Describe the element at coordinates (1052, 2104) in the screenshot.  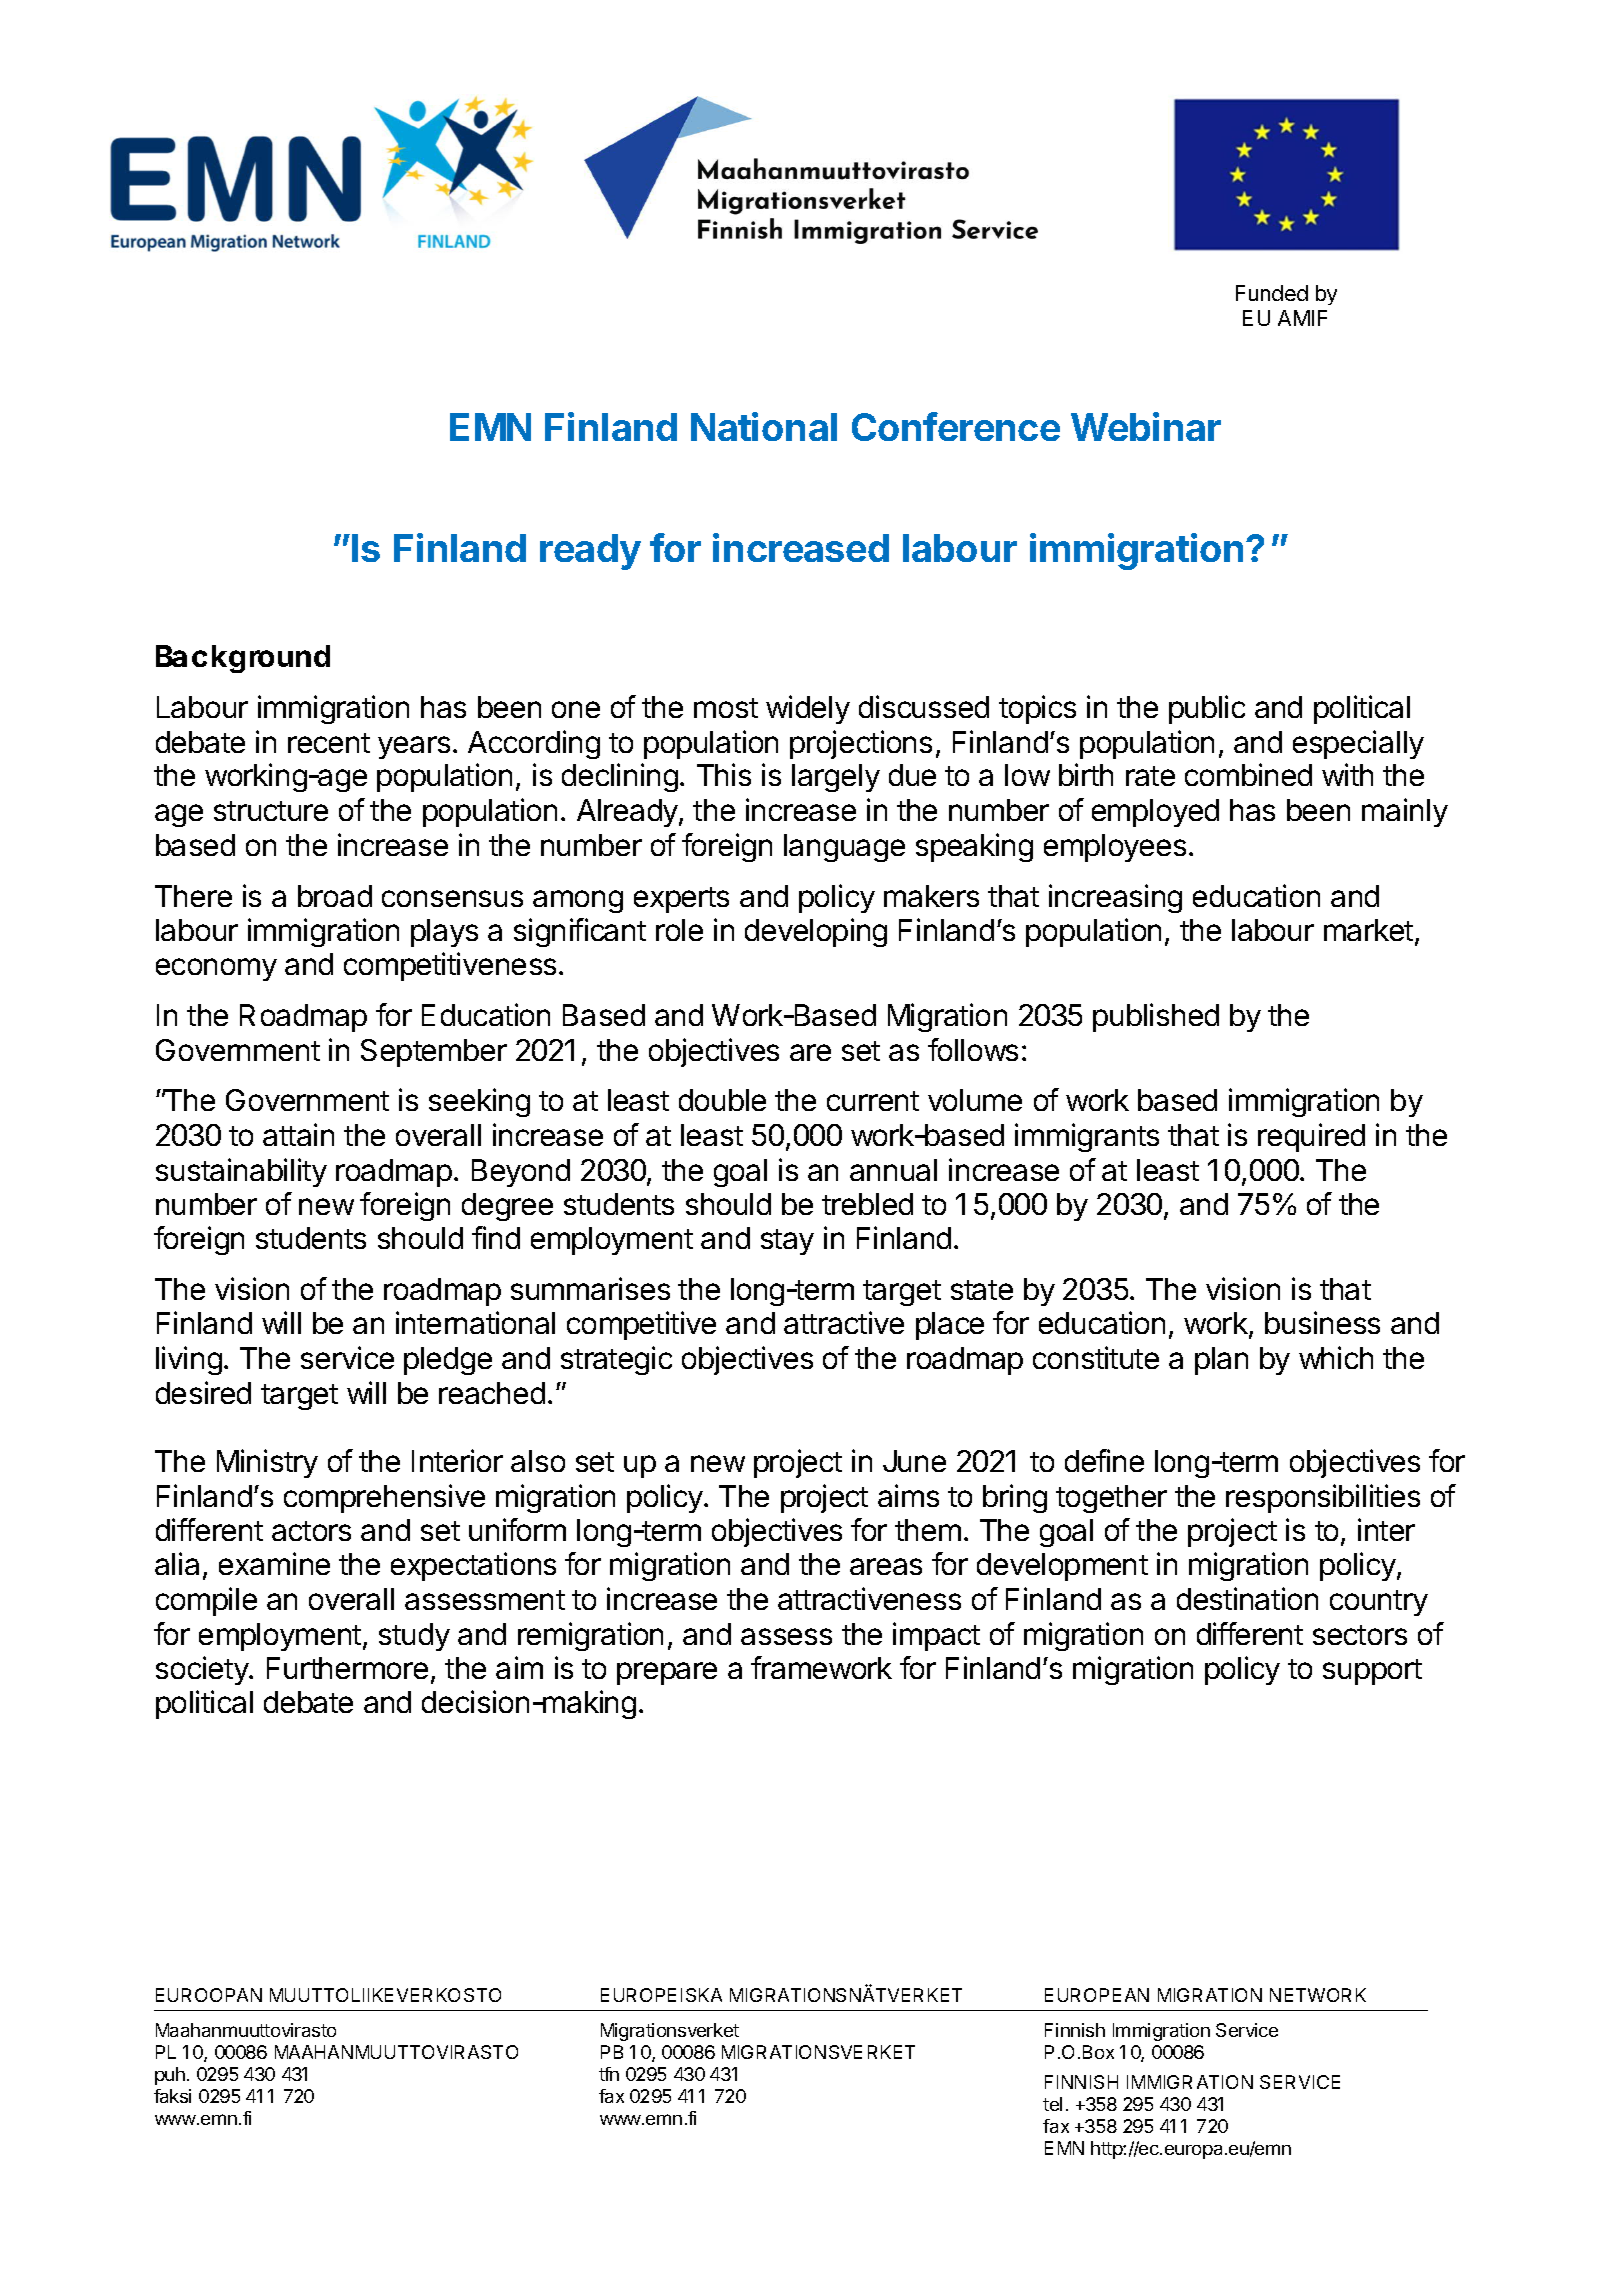
I see `tel` at that location.
